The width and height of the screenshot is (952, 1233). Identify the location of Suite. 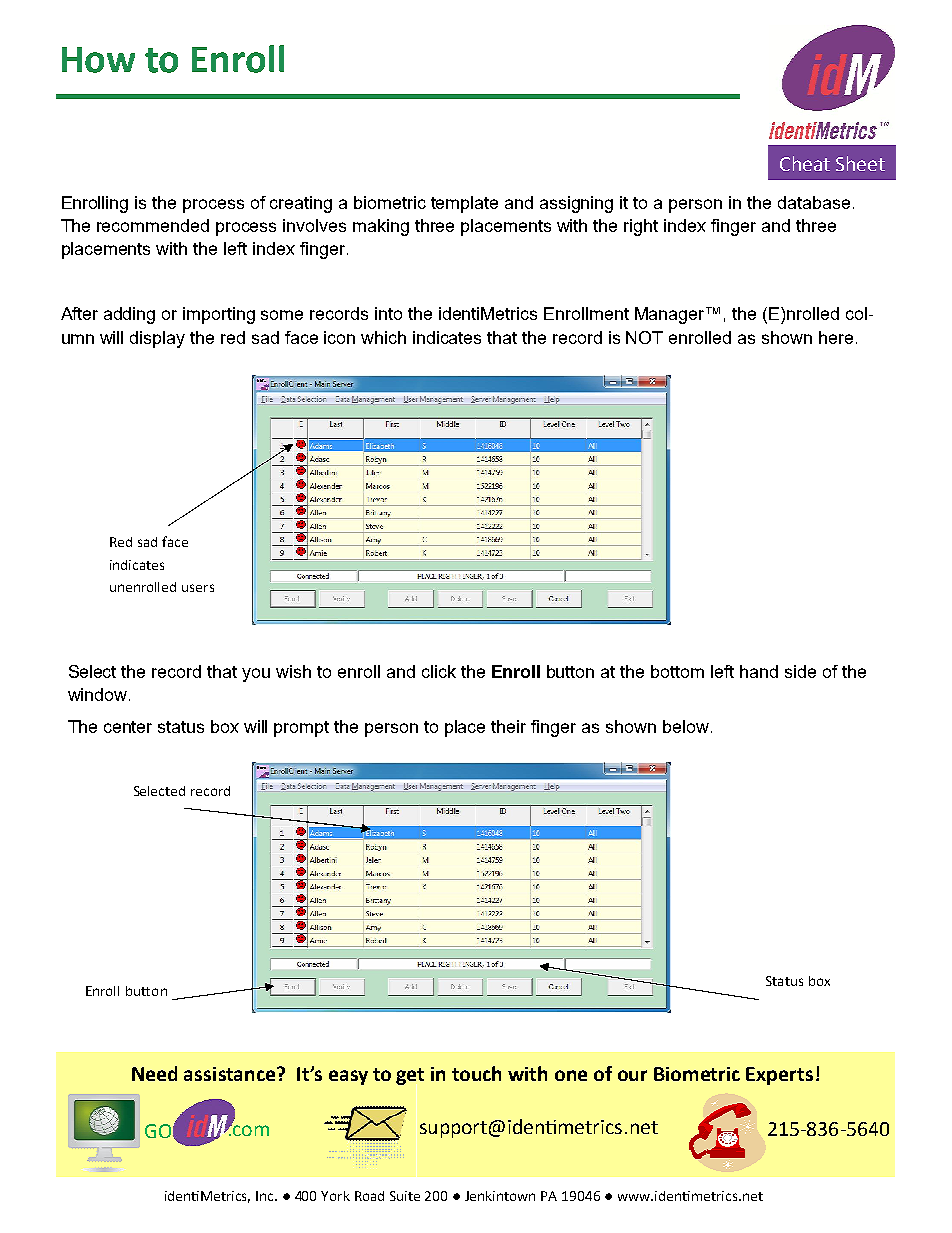
(405, 1196).
